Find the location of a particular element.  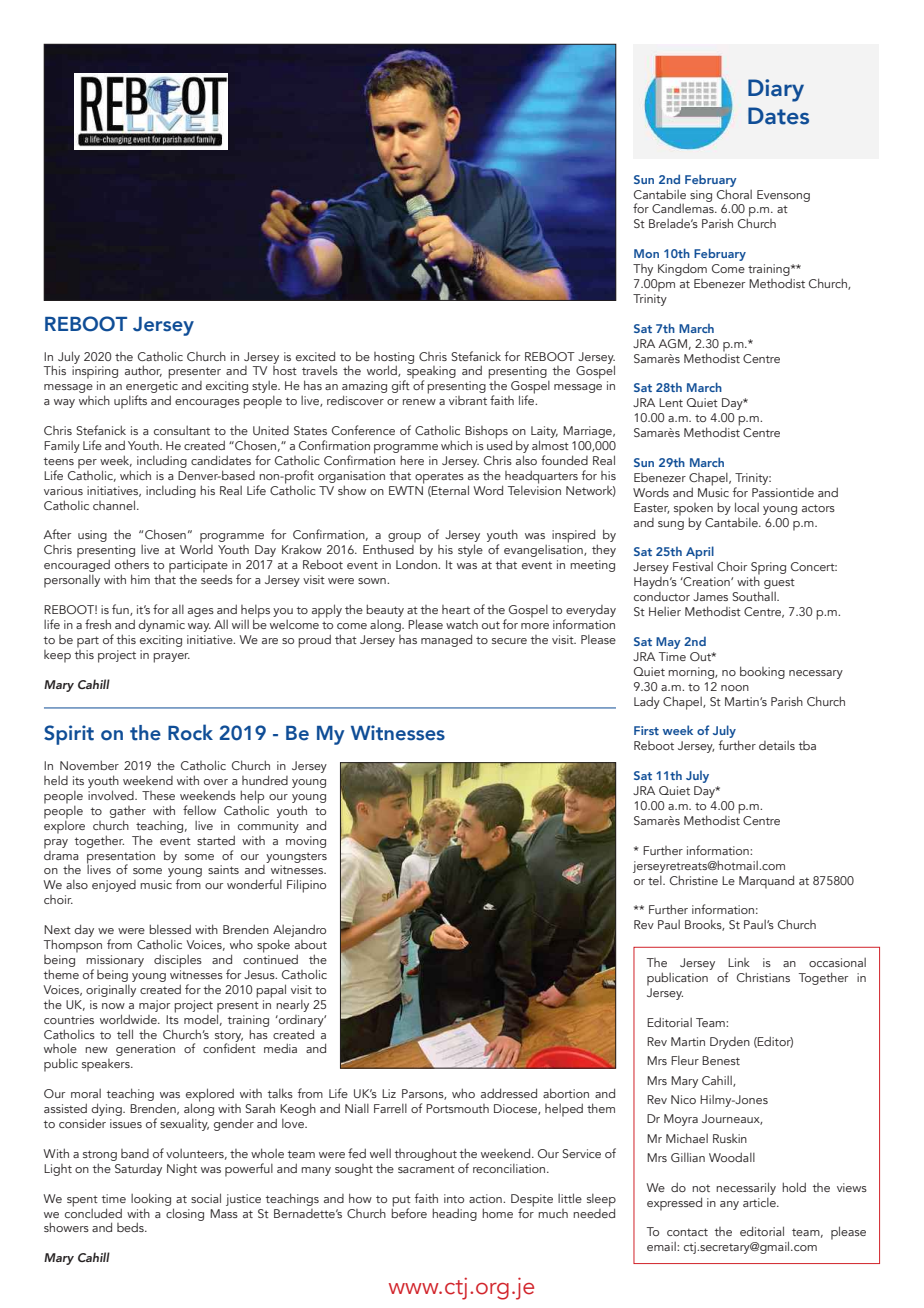

looking is located at coordinates (151, 1199).
